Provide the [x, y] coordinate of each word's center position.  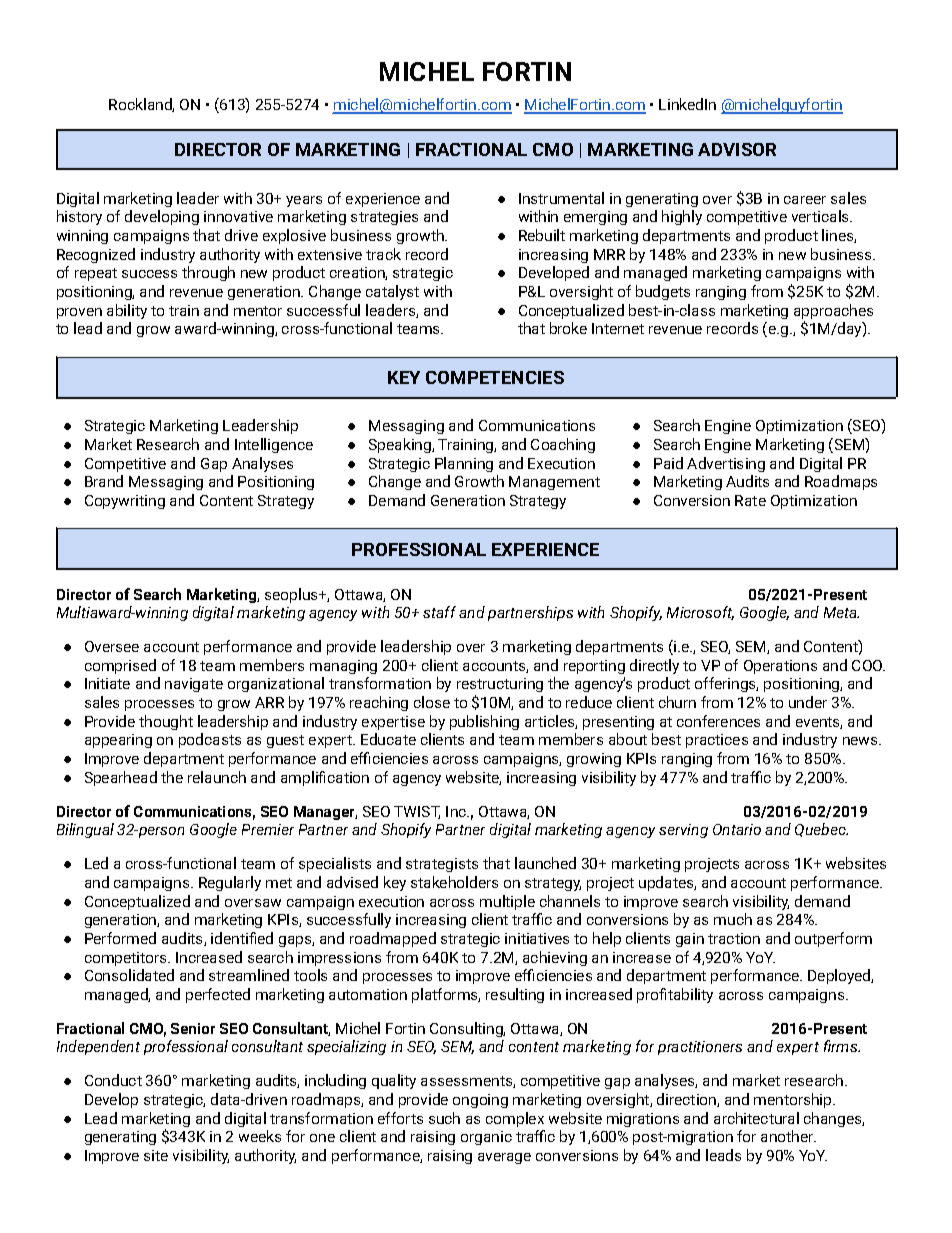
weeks [260, 1136]
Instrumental [561, 198]
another [788, 1136]
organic [486, 1138]
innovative [238, 216]
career [805, 200]
